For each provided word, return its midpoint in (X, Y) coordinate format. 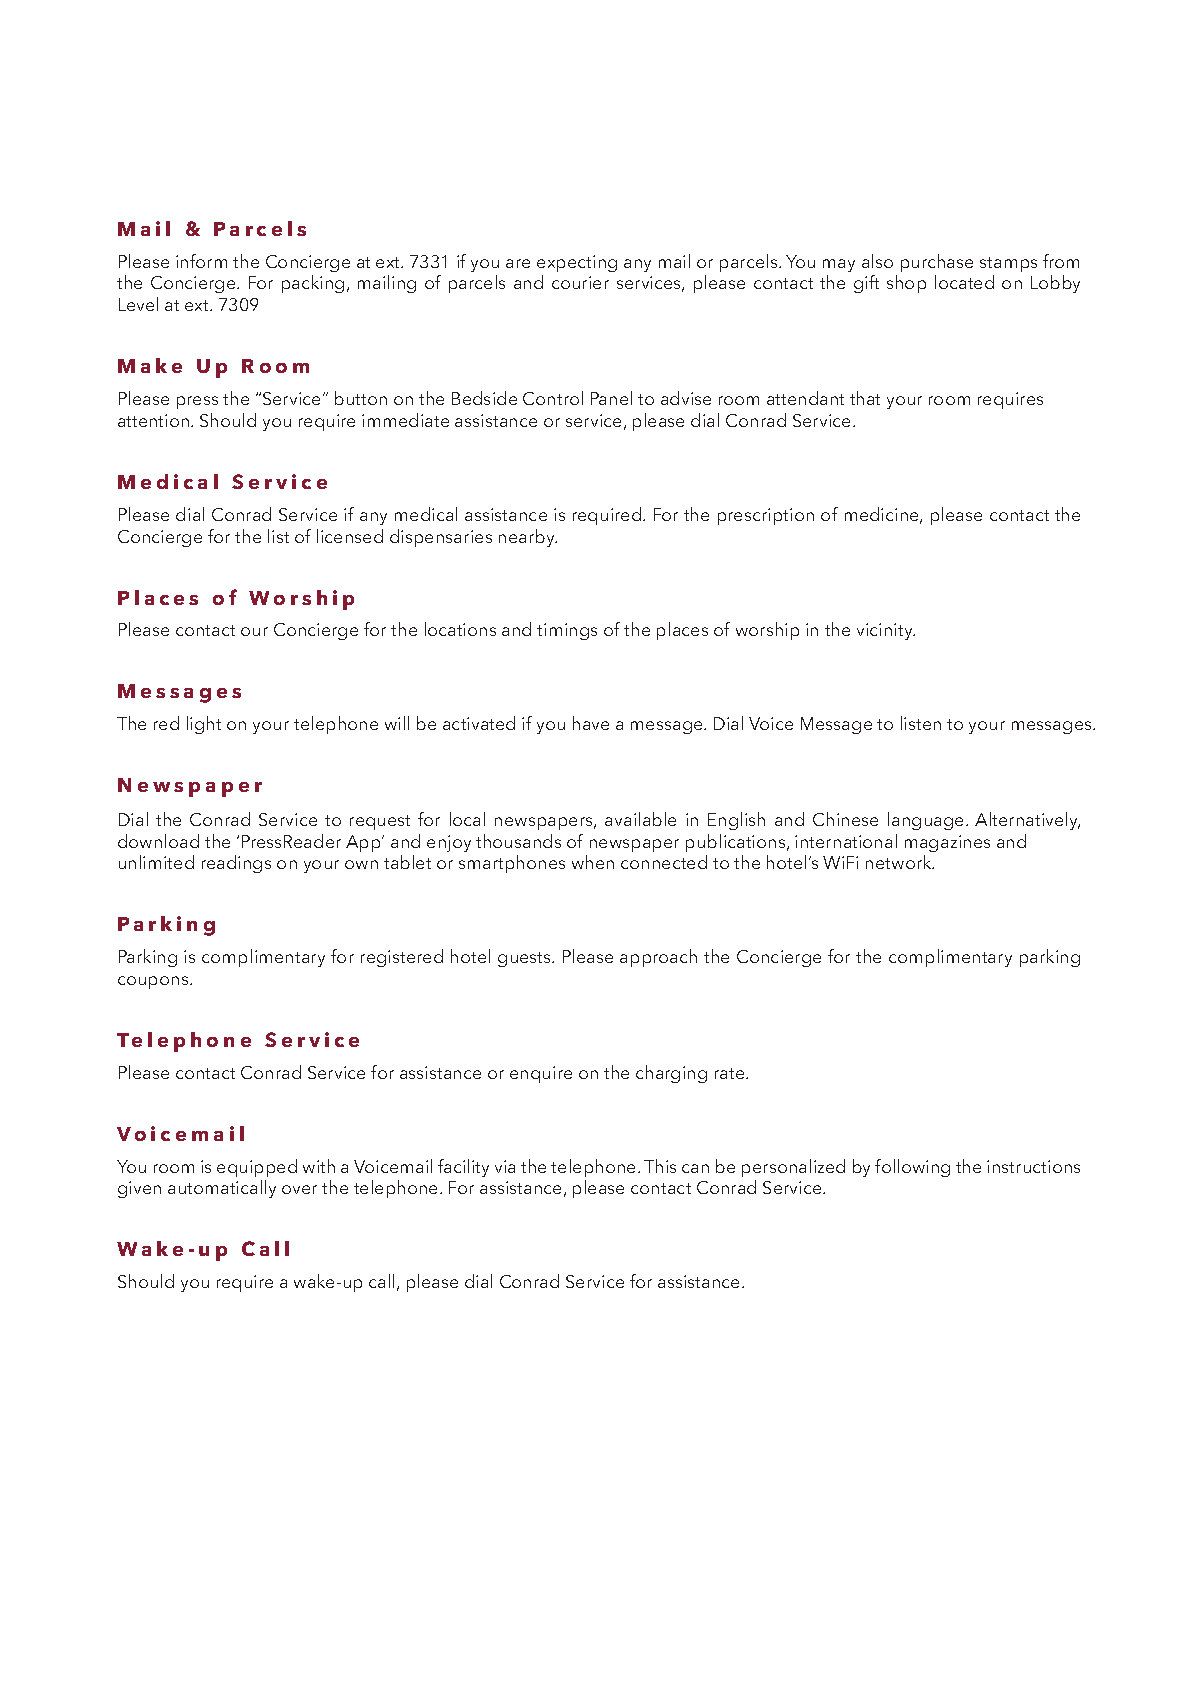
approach (658, 958)
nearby (528, 538)
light (204, 725)
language (927, 821)
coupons (154, 982)
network (900, 862)
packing (313, 284)
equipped (257, 1168)
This (660, 1166)
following (912, 1168)
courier (580, 282)
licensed (350, 536)
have (591, 723)
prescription (766, 516)
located (964, 282)
